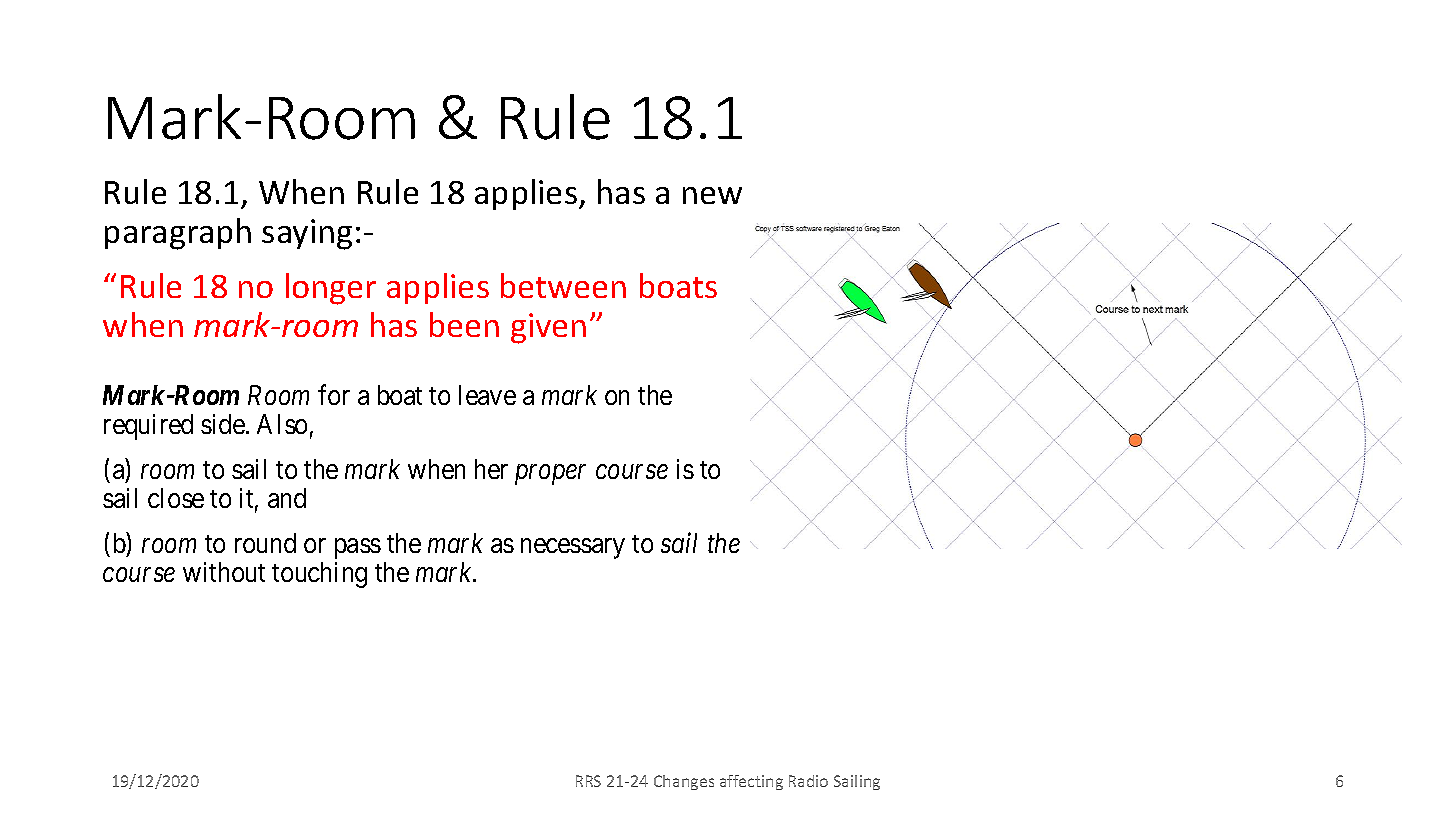 This screenshot has height=819, width=1456. What do you see at coordinates (224, 424) in the screenshot?
I see `side` at bounding box center [224, 424].
